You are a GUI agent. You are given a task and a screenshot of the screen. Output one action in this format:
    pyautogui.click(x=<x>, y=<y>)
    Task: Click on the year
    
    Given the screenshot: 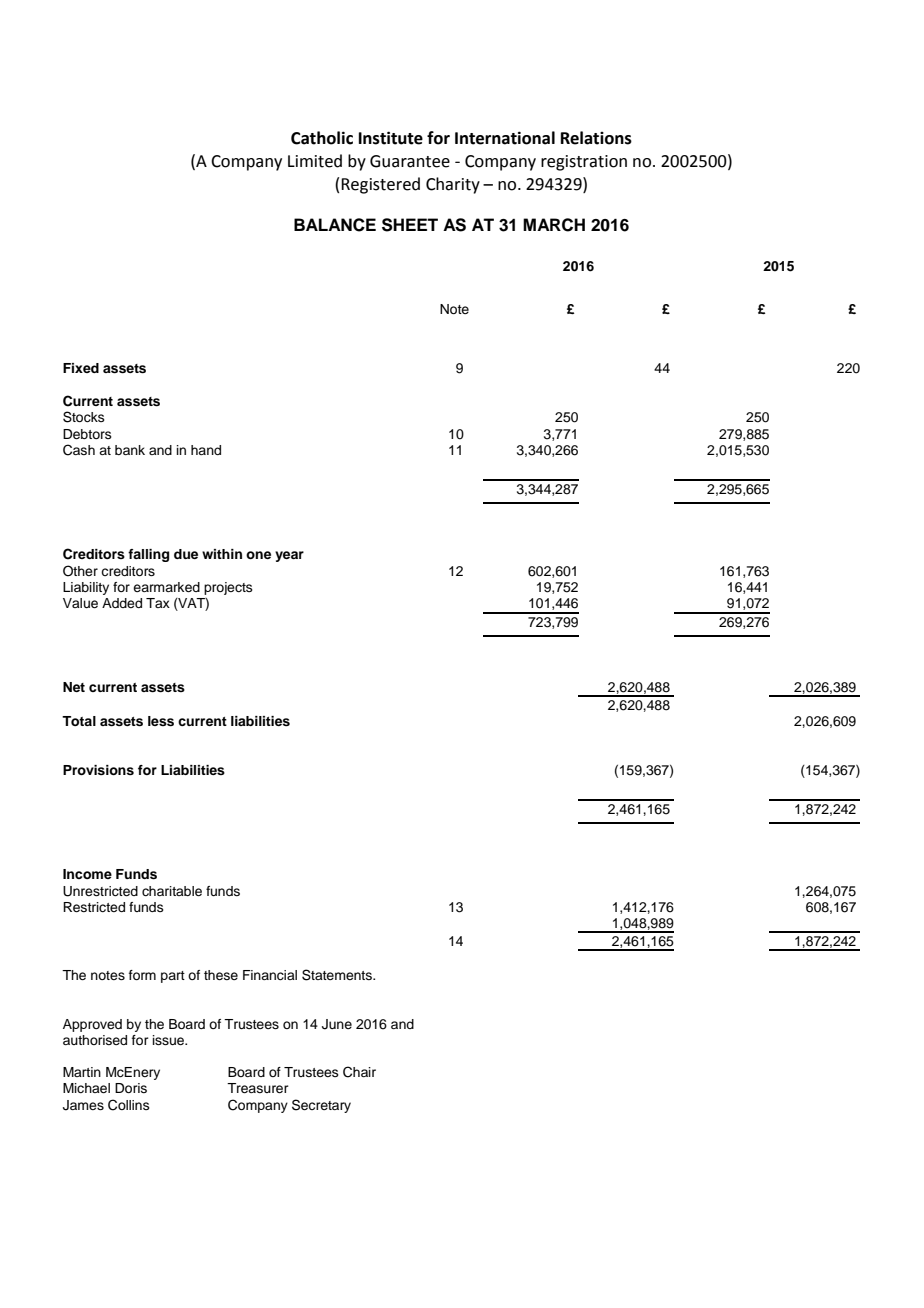 What is the action you would take?
    pyautogui.click(x=289, y=556)
